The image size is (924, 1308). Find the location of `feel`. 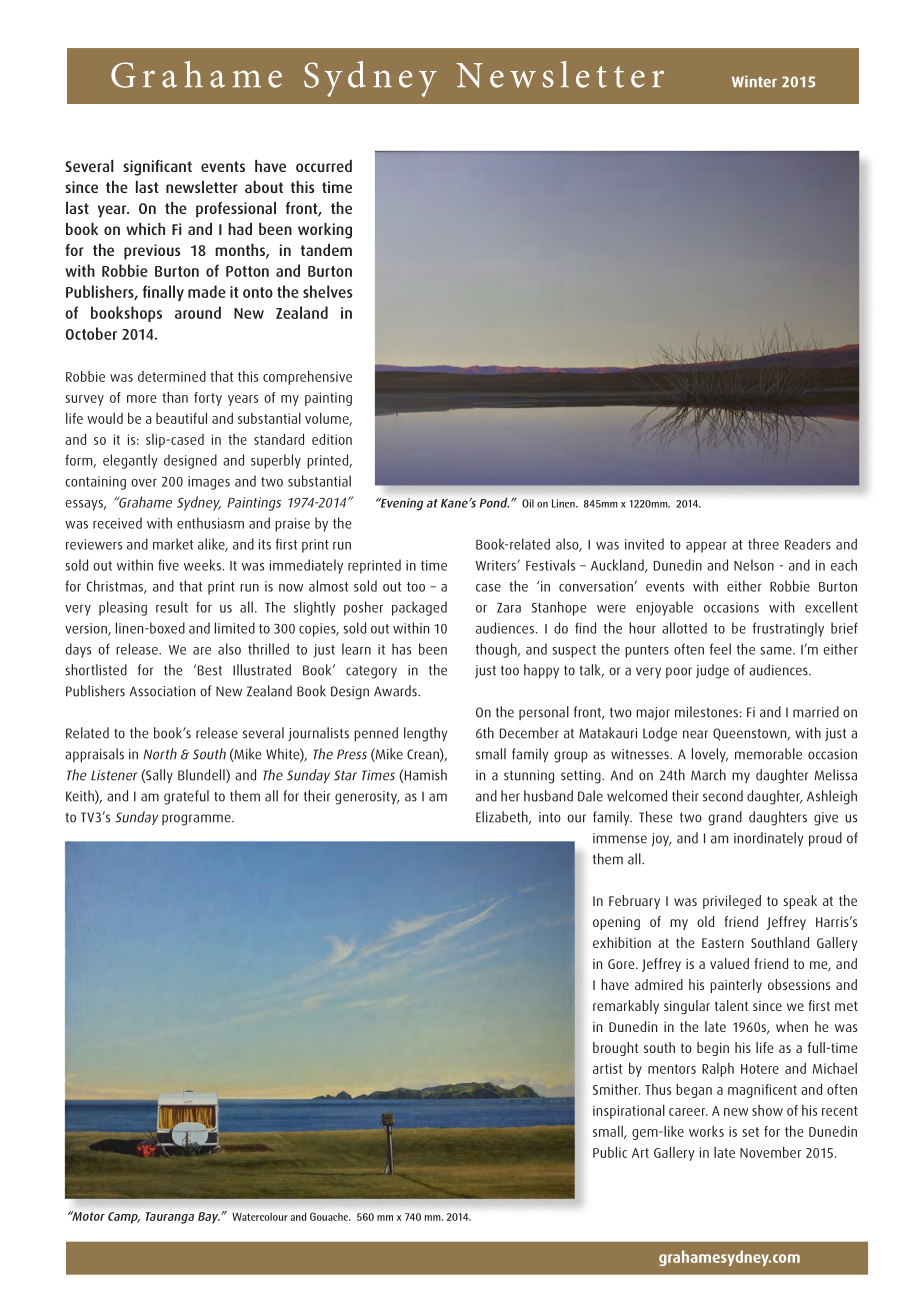

feel is located at coordinates (720, 649).
